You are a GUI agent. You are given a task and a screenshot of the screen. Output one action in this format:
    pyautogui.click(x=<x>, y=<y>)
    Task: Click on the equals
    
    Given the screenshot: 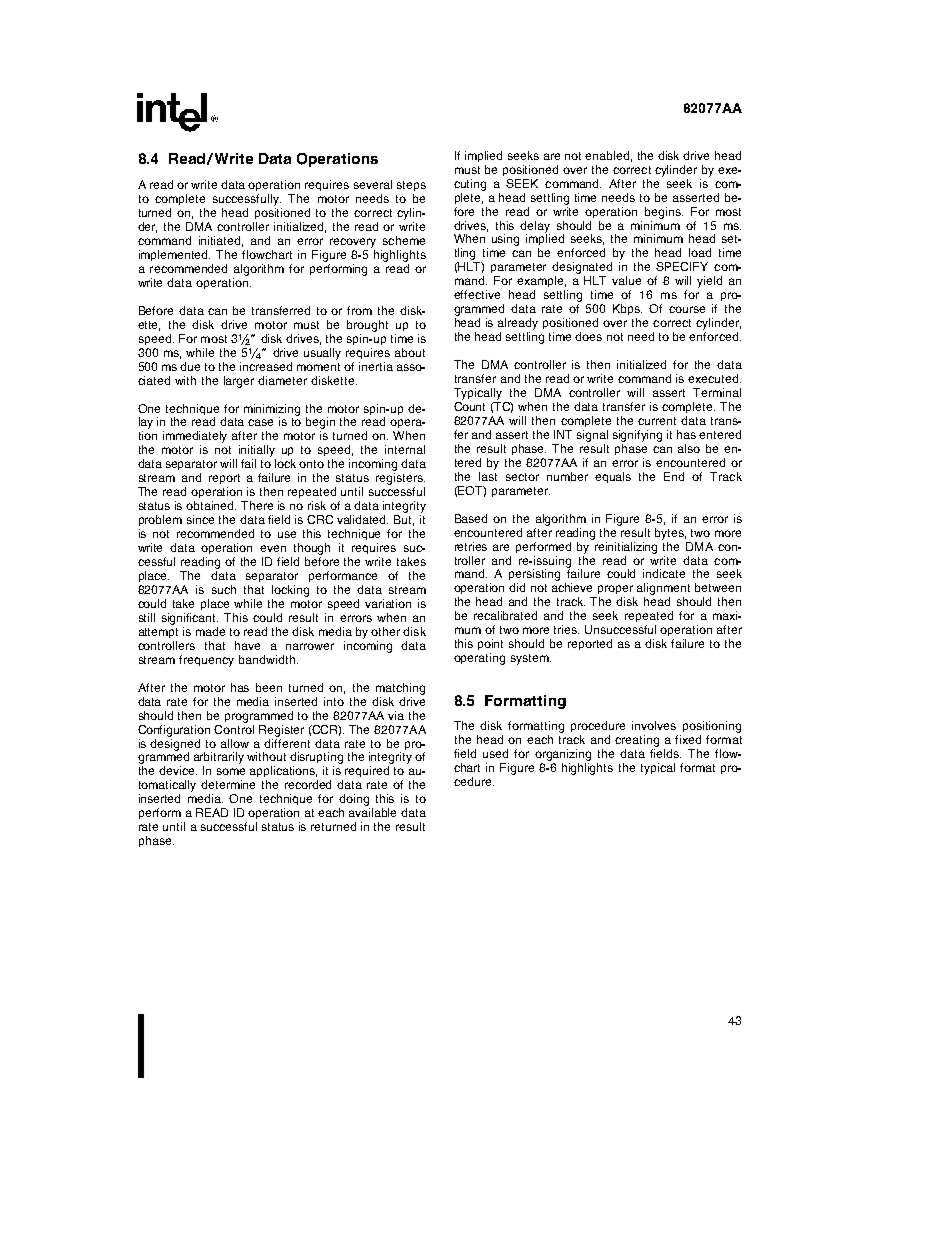 What is the action you would take?
    pyautogui.click(x=613, y=477)
